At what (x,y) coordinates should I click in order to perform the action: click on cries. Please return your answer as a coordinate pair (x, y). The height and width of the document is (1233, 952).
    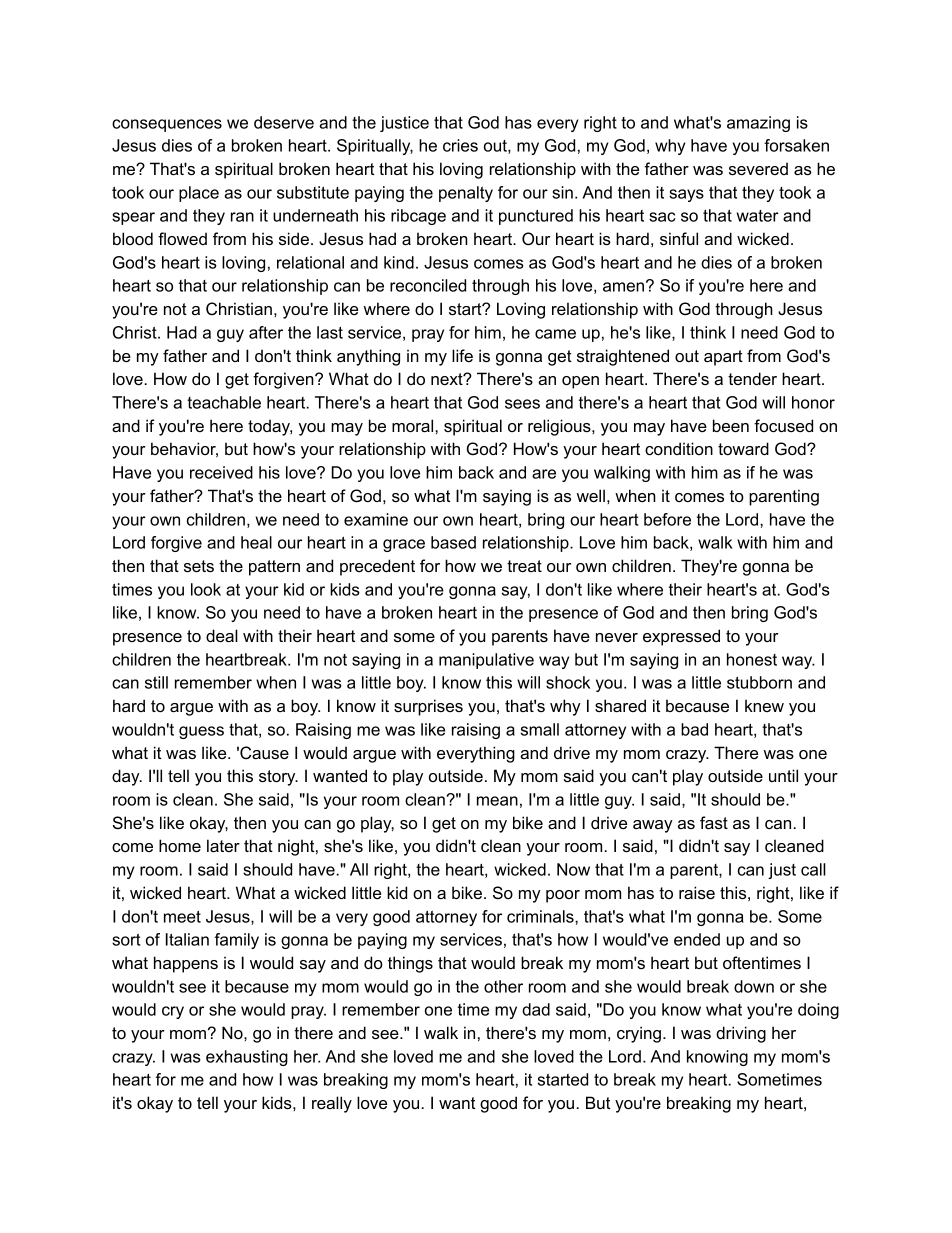
    Looking at the image, I should click on (460, 145).
